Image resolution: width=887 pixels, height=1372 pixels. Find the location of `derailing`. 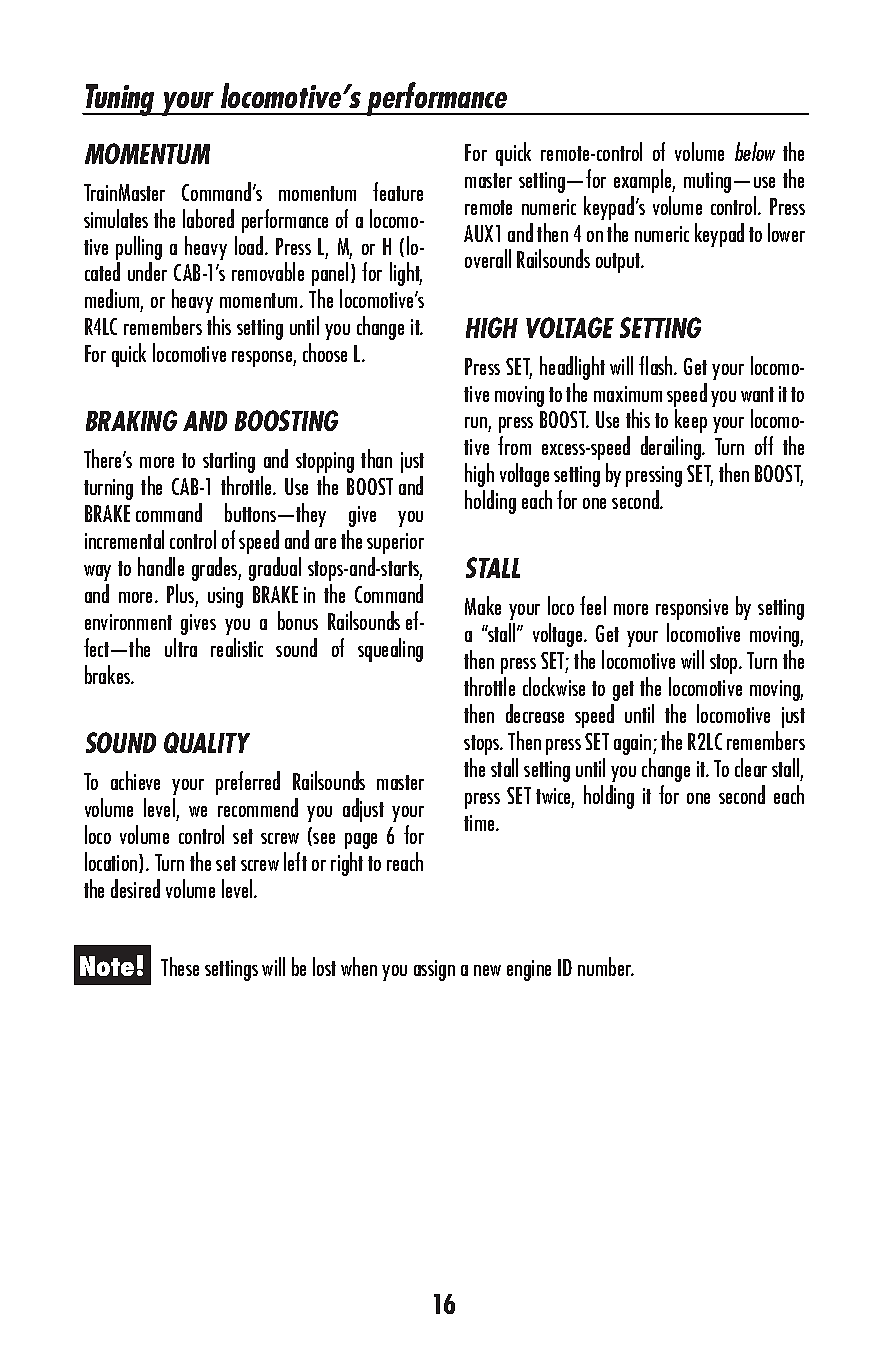

derailing is located at coordinates (672, 448).
